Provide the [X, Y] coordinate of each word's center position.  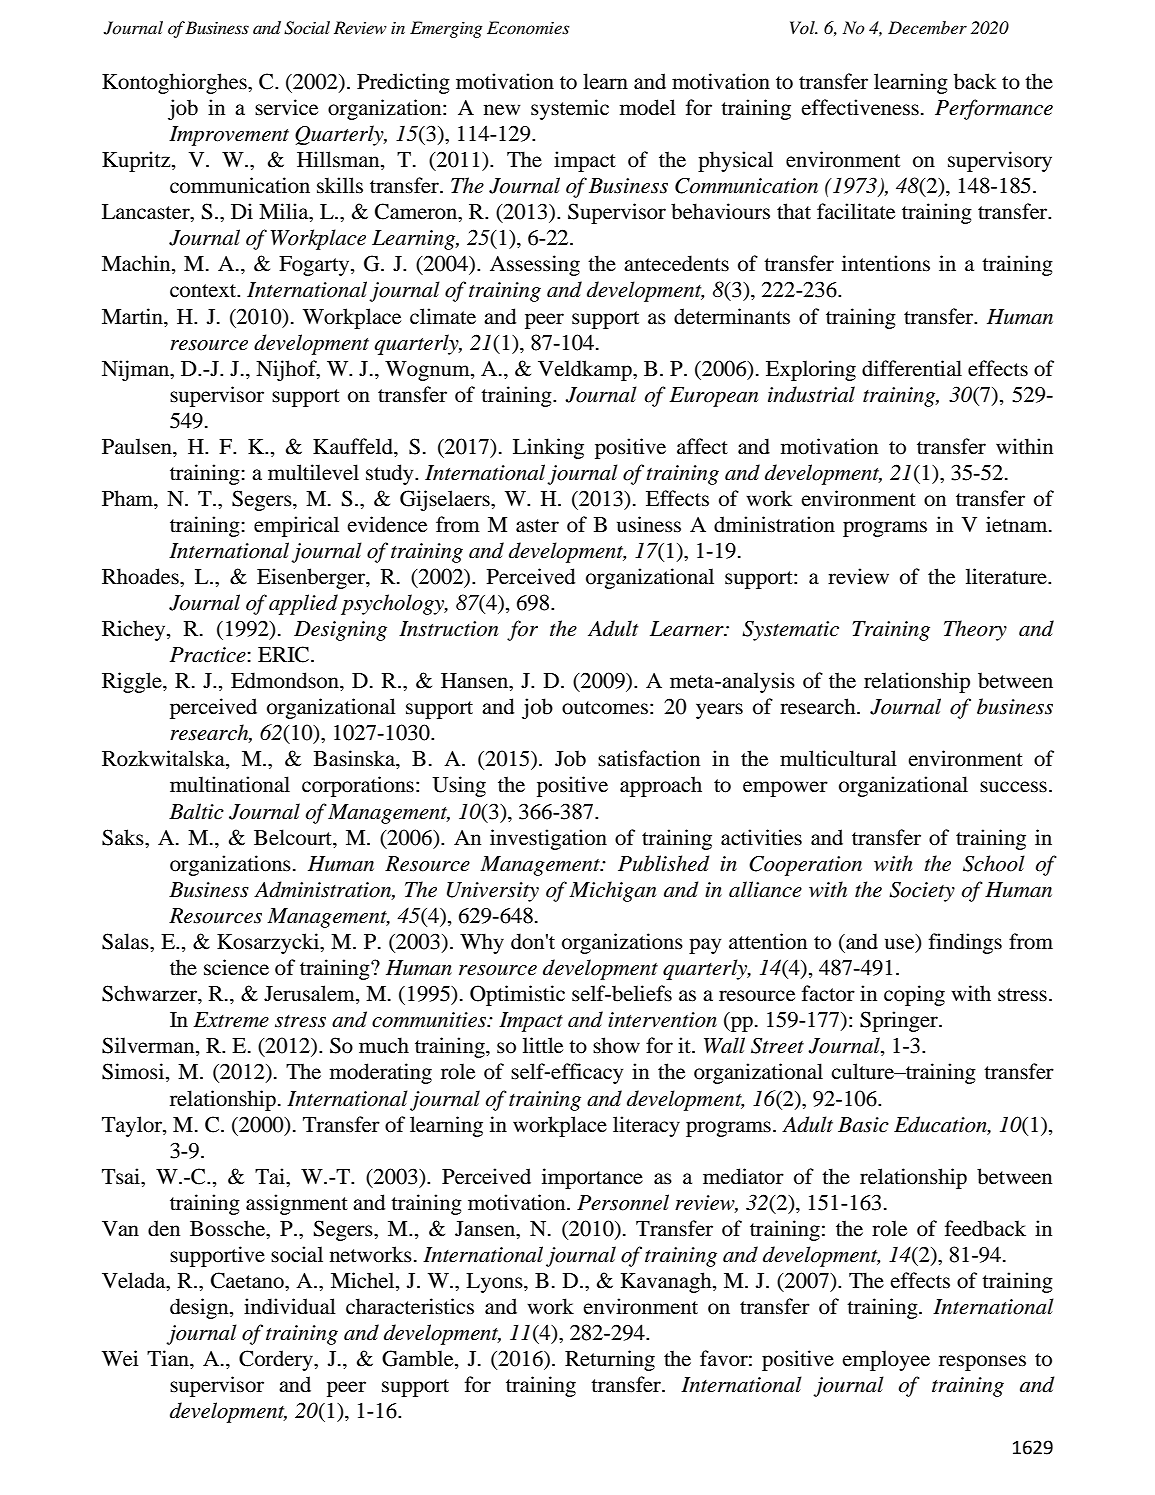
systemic [570, 109]
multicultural [838, 758]
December [927, 27]
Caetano [248, 1280]
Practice [209, 655]
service [286, 107]
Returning [610, 1360]
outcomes [605, 708]
